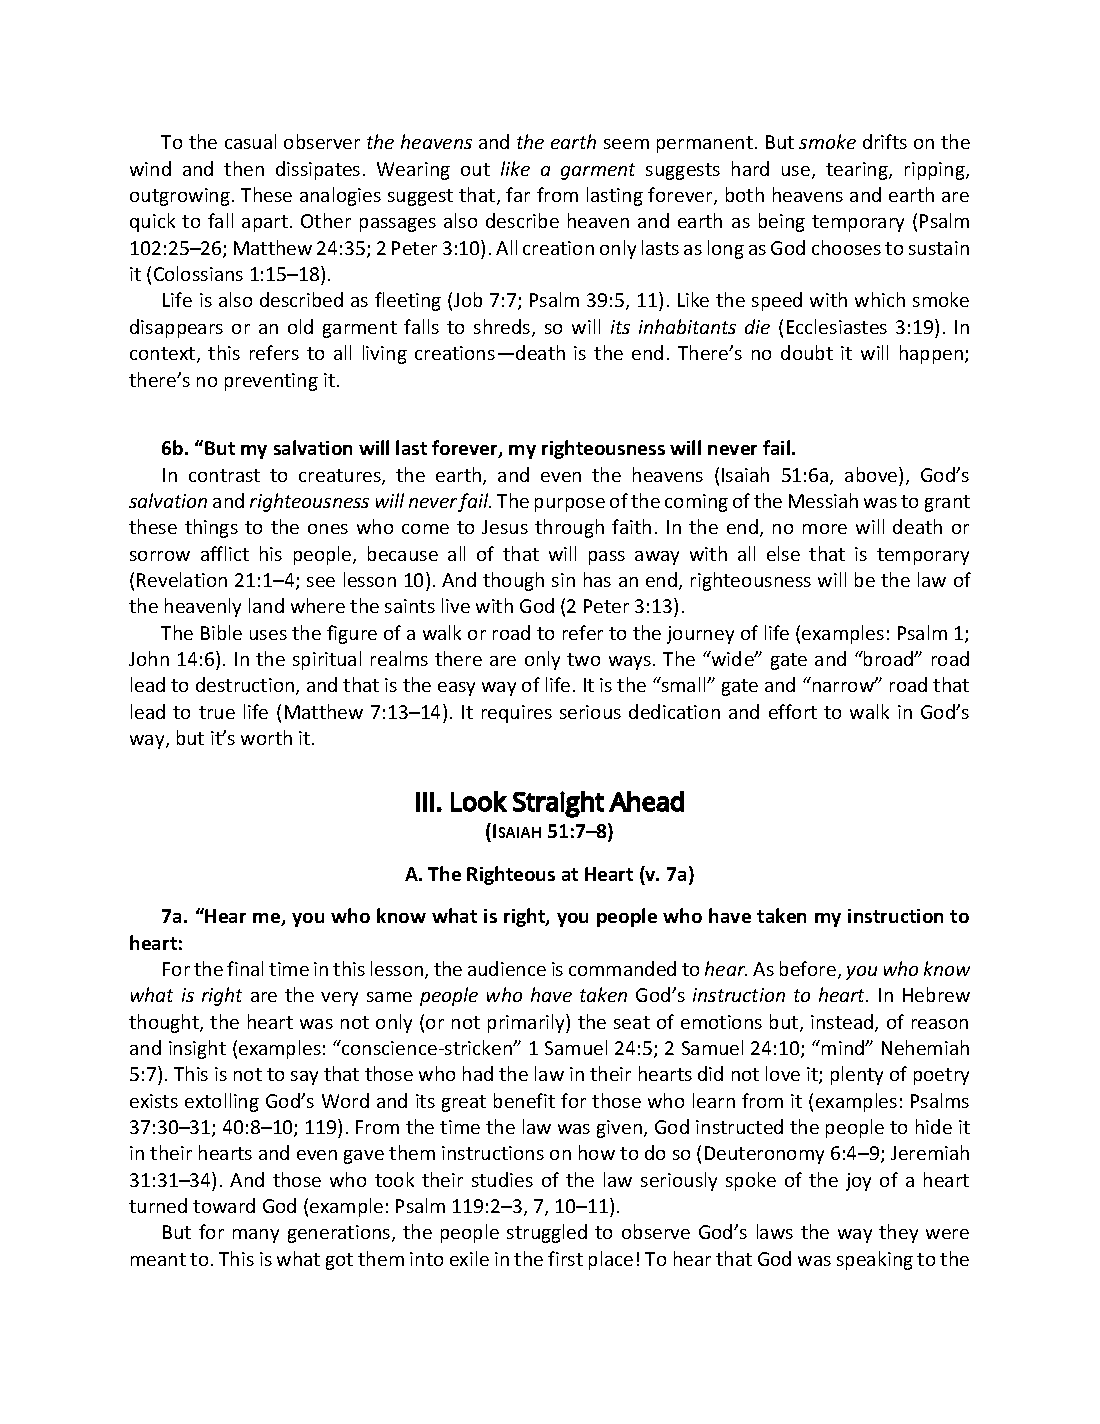 The width and height of the screenshot is (1100, 1424). What do you see at coordinates (898, 1233) in the screenshot?
I see `they` at bounding box center [898, 1233].
